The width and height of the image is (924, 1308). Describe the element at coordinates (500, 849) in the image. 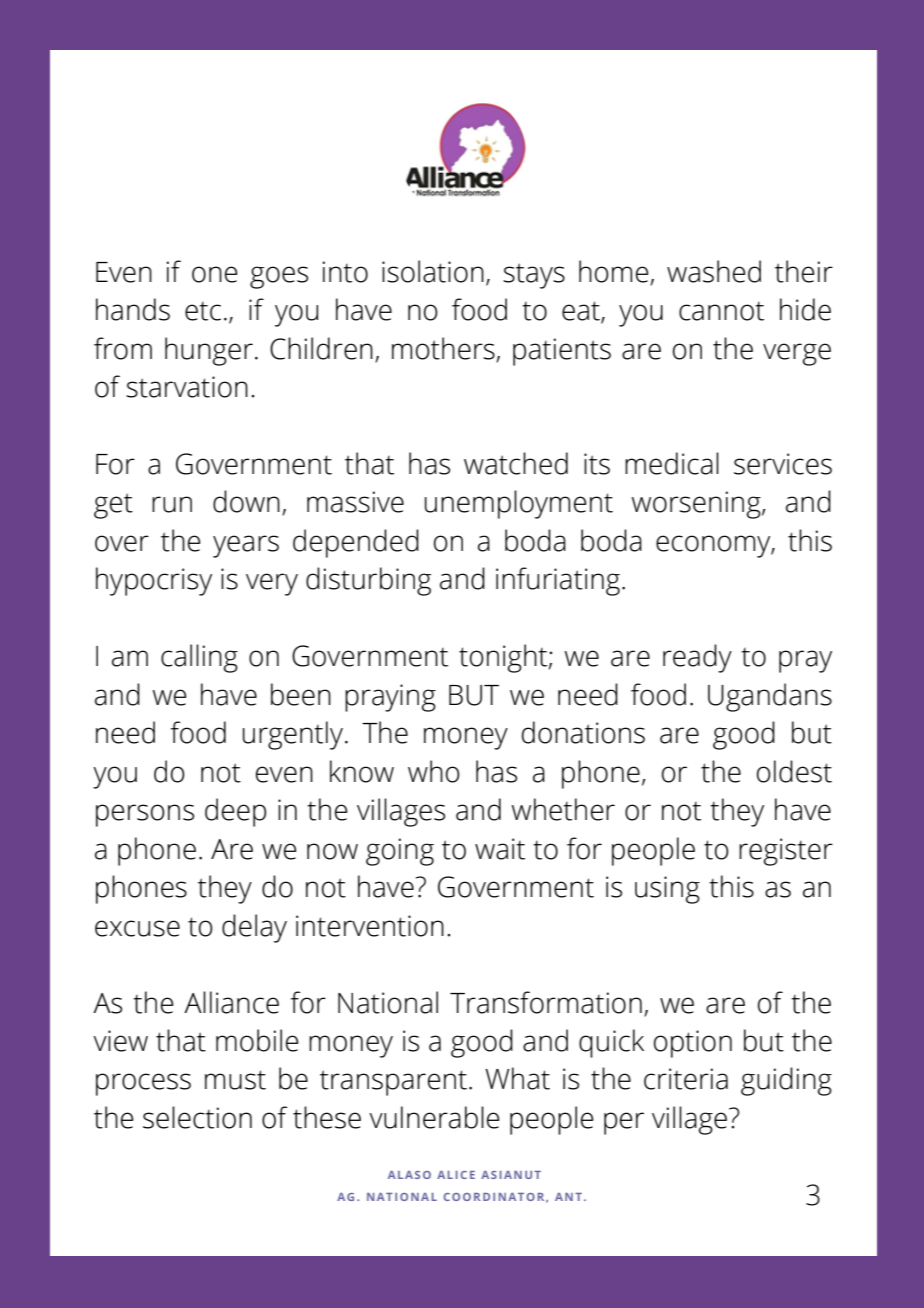

I see `wait` at that location.
